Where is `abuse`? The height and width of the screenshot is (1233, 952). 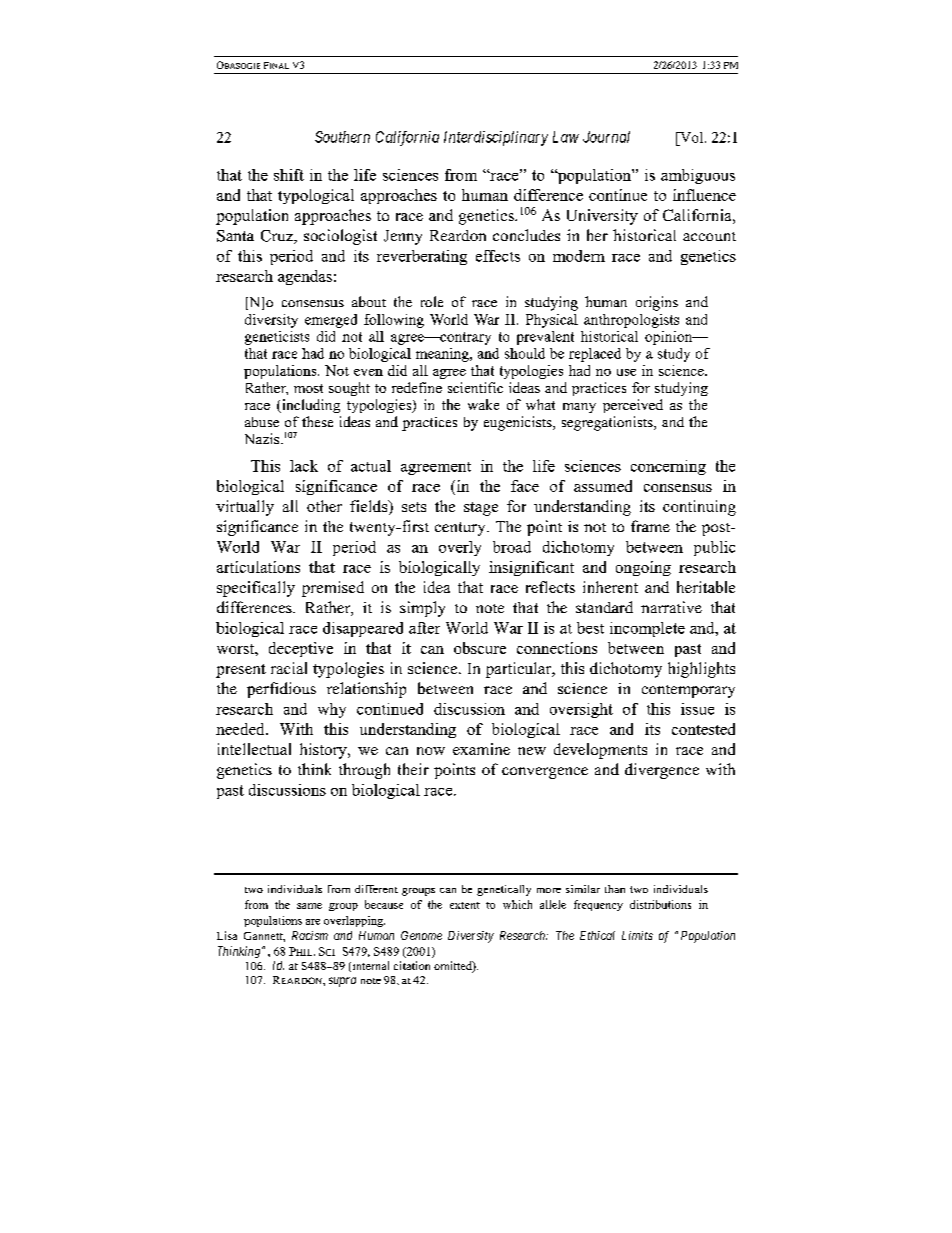 abuse is located at coordinates (262, 422).
